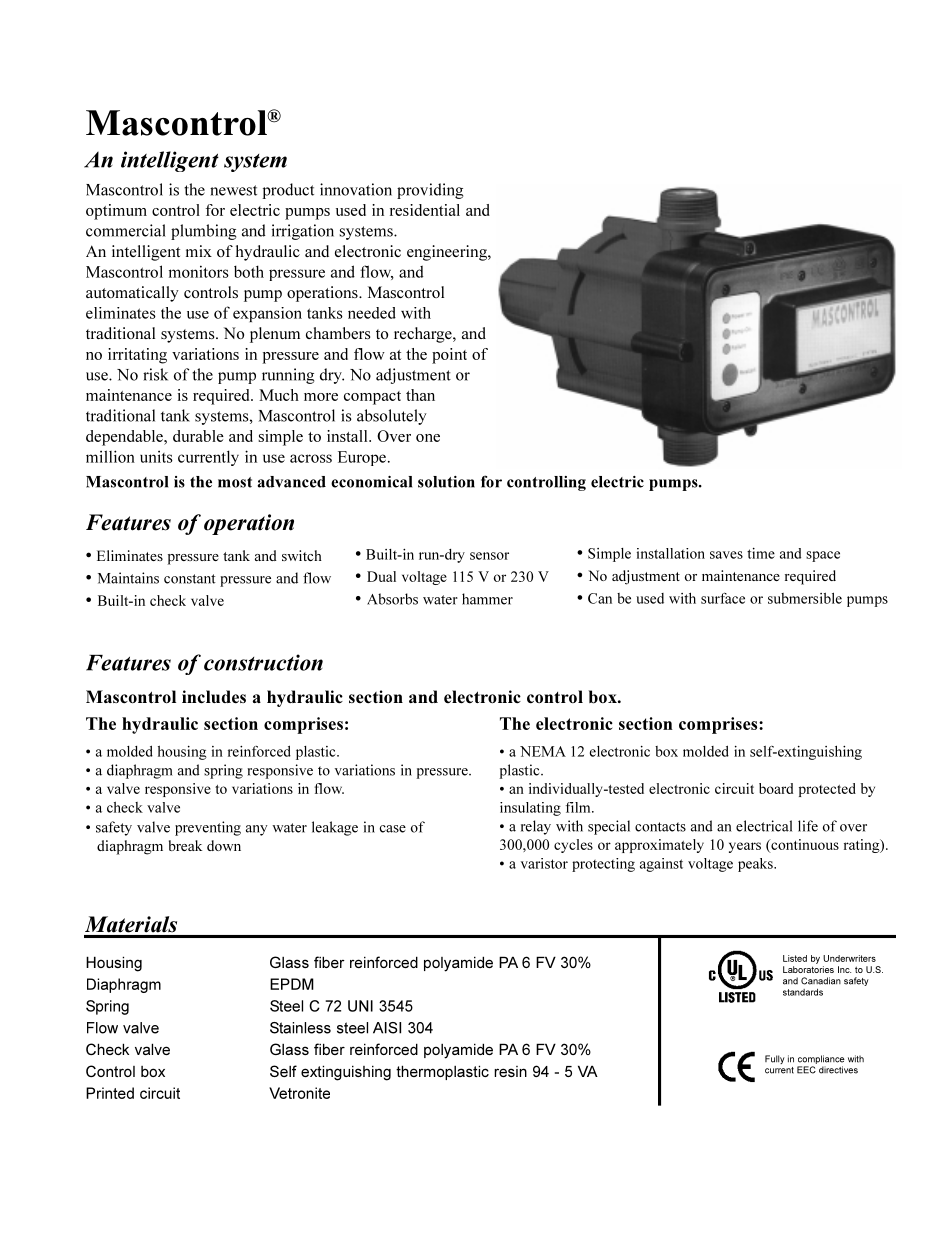  What do you see at coordinates (235, 482) in the screenshot?
I see `most` at bounding box center [235, 482].
